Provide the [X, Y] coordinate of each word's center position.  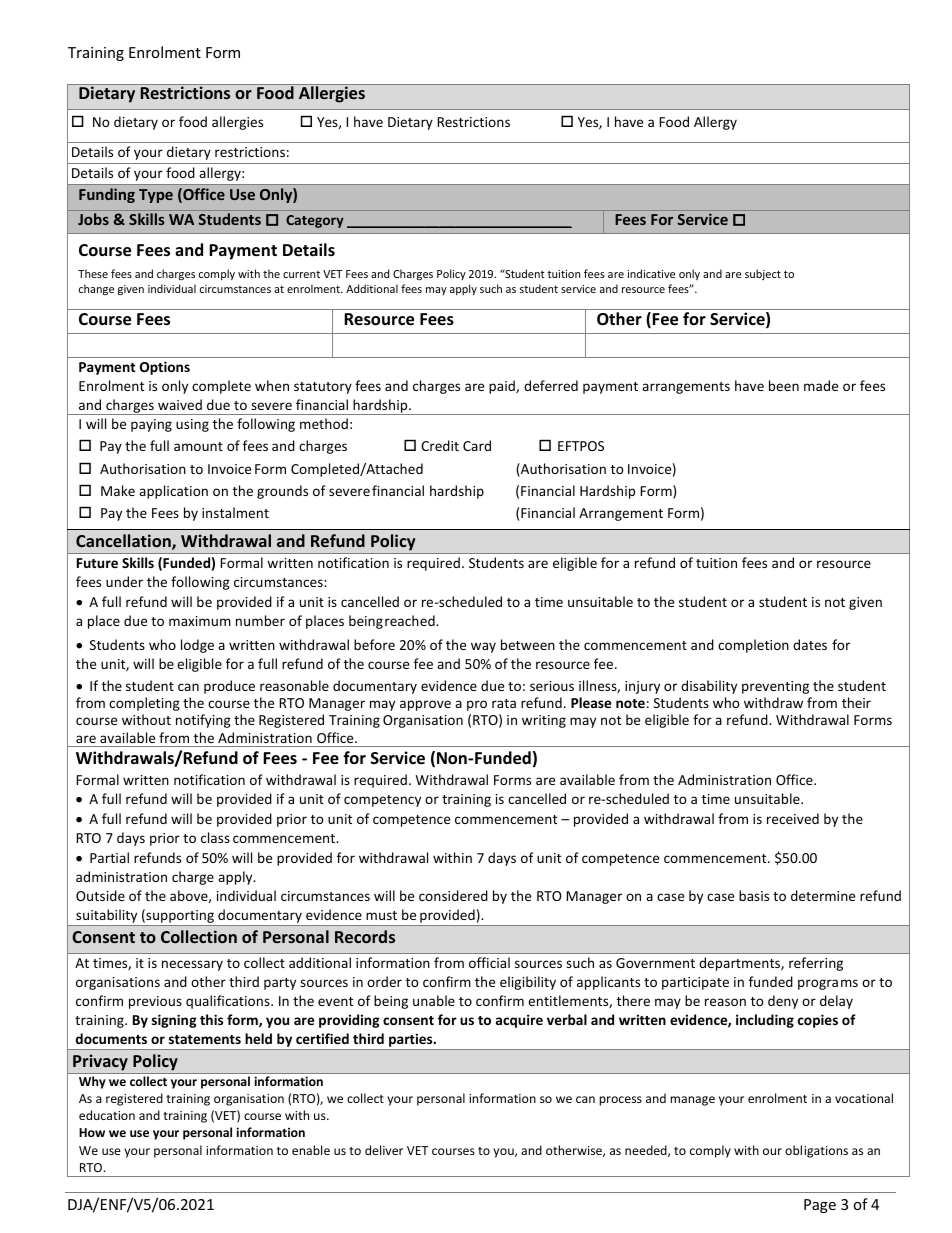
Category [315, 221]
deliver [384, 1150]
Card [477, 445]
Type [156, 196]
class [215, 837]
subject [763, 274]
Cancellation [124, 542]
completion [753, 646]
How [92, 1132]
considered [453, 895]
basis [754, 895]
